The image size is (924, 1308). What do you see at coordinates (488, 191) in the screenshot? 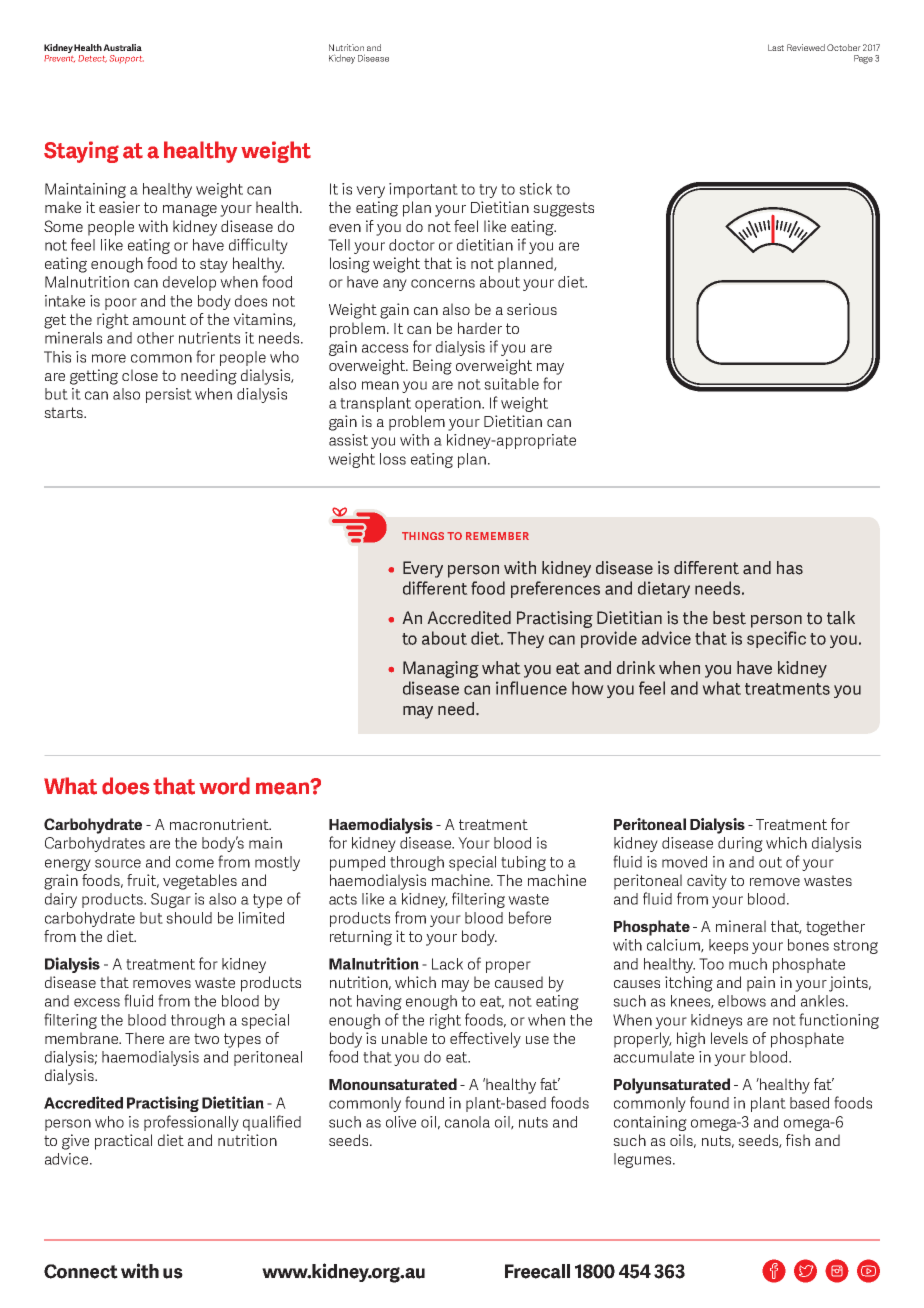
I see `try` at bounding box center [488, 191].
